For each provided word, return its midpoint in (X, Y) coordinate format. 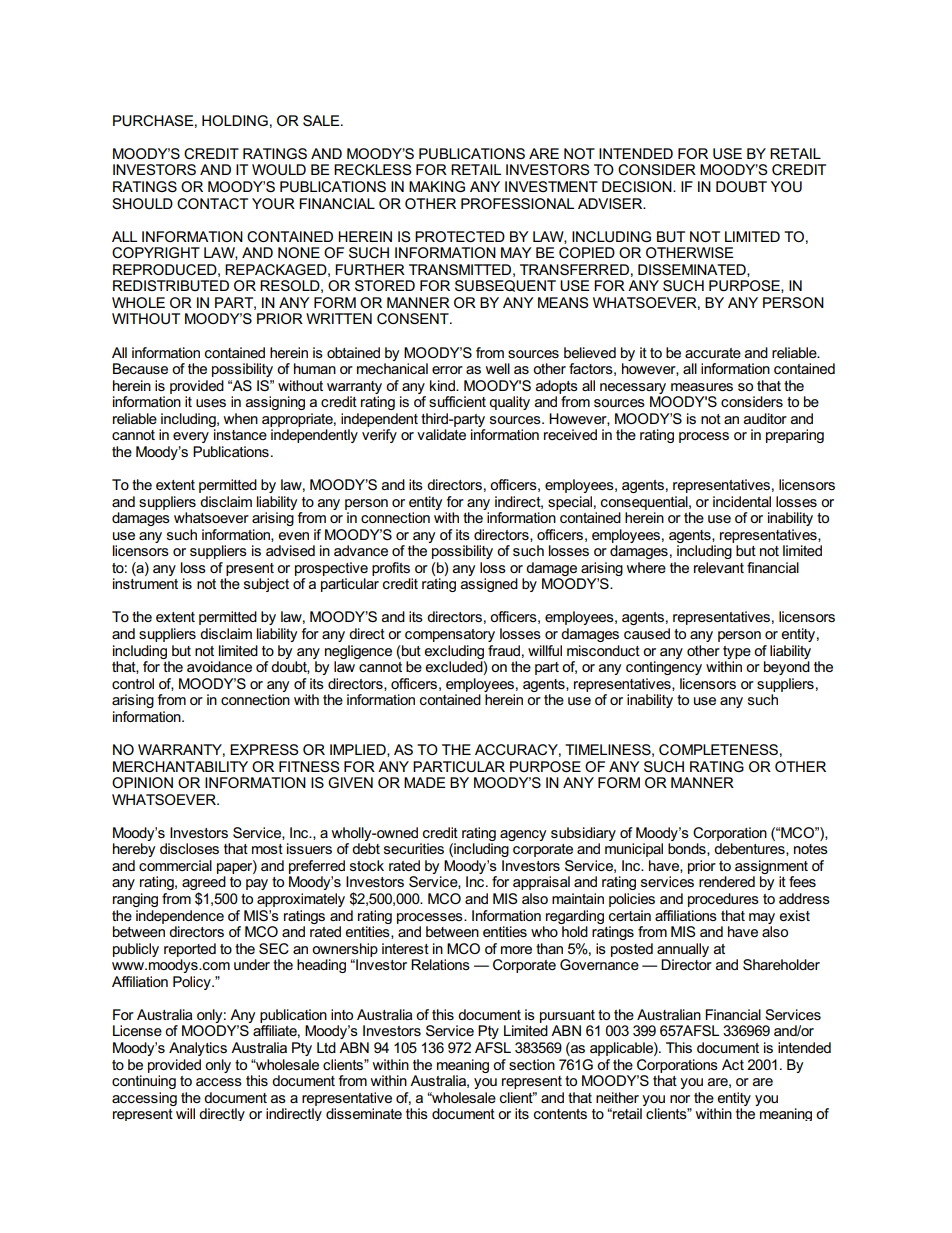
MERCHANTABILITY (180, 766)
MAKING (437, 186)
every (191, 437)
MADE (425, 782)
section (532, 1064)
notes (811, 849)
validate (441, 434)
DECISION (638, 186)
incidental (742, 501)
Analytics (198, 1049)
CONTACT (212, 203)
